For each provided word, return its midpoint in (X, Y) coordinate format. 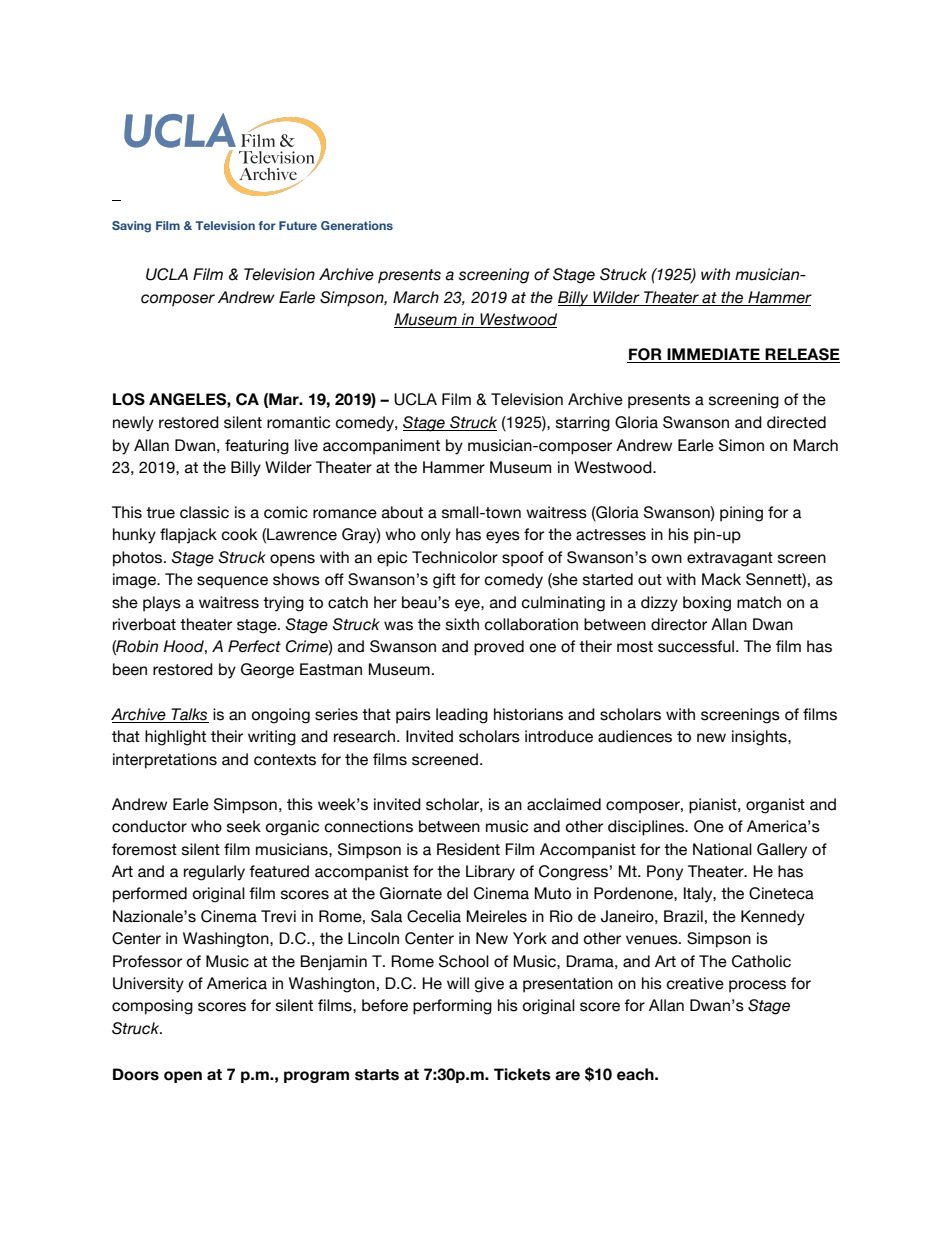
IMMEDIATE (713, 354)
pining (741, 514)
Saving (131, 227)
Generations (357, 225)
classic (204, 512)
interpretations (165, 761)
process (757, 986)
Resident (468, 849)
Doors (136, 1074)
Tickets (522, 1074)
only (436, 536)
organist (775, 806)
